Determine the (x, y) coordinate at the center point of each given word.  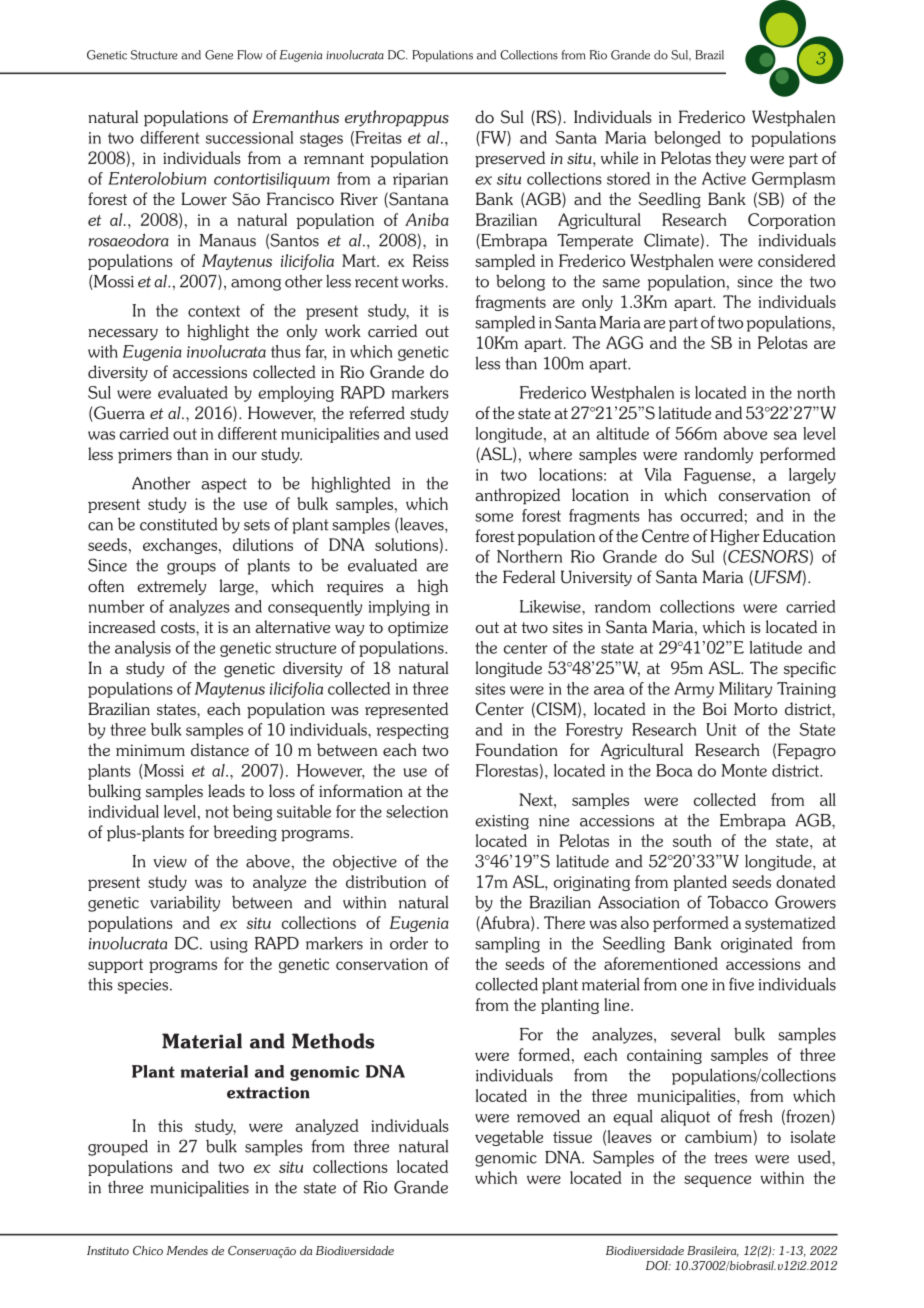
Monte (744, 770)
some (494, 517)
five (741, 984)
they (730, 159)
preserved (510, 159)
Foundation (517, 749)
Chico (148, 1251)
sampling (507, 945)
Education (799, 535)
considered (797, 260)
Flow (249, 55)
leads (226, 790)
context (214, 311)
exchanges (180, 546)
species (144, 986)
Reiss (431, 260)
